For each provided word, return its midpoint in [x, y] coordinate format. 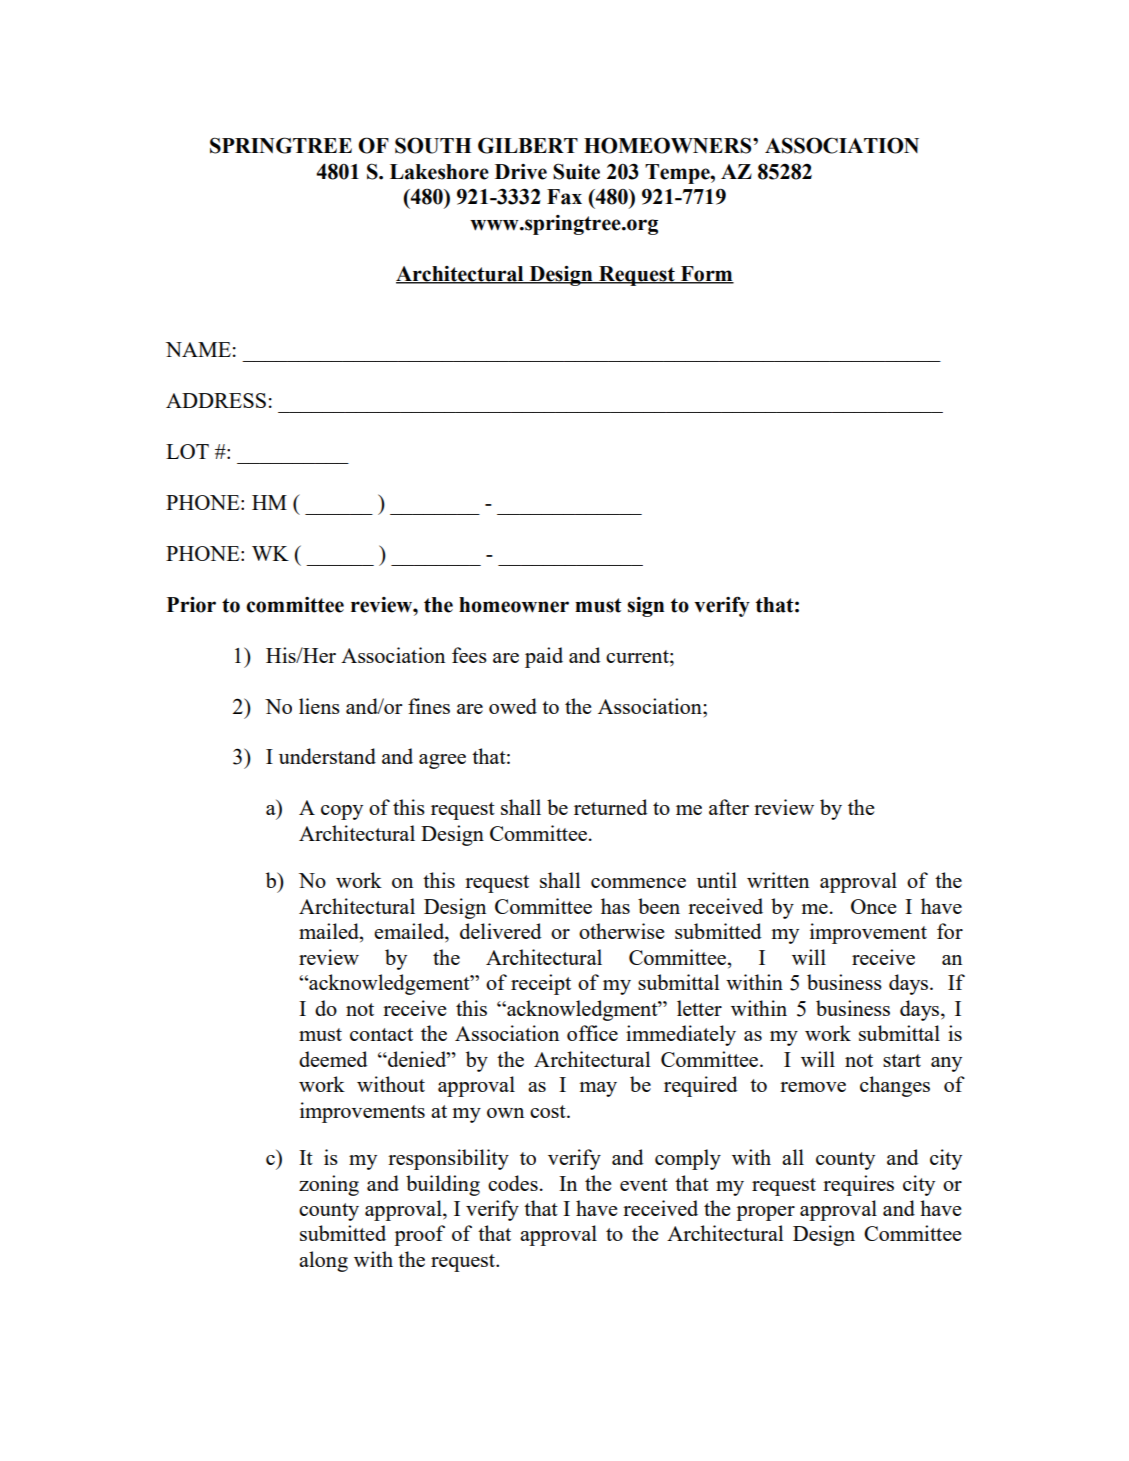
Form [706, 275]
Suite [576, 171]
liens [319, 706]
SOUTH [433, 145]
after [729, 807]
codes [513, 1183]
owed [513, 706]
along [323, 1261]
